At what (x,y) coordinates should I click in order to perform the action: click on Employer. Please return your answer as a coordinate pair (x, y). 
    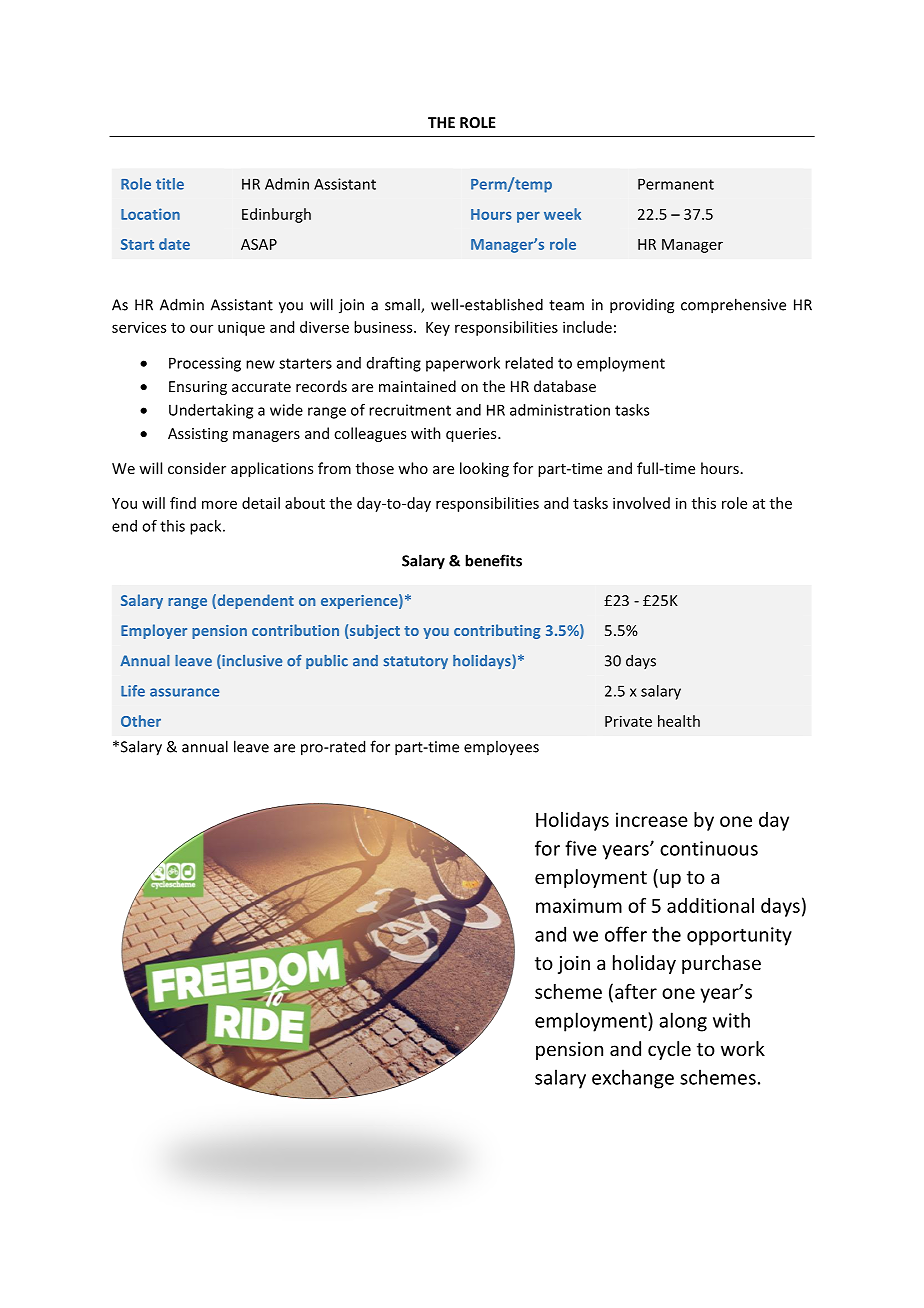
    Looking at the image, I should click on (154, 631).
